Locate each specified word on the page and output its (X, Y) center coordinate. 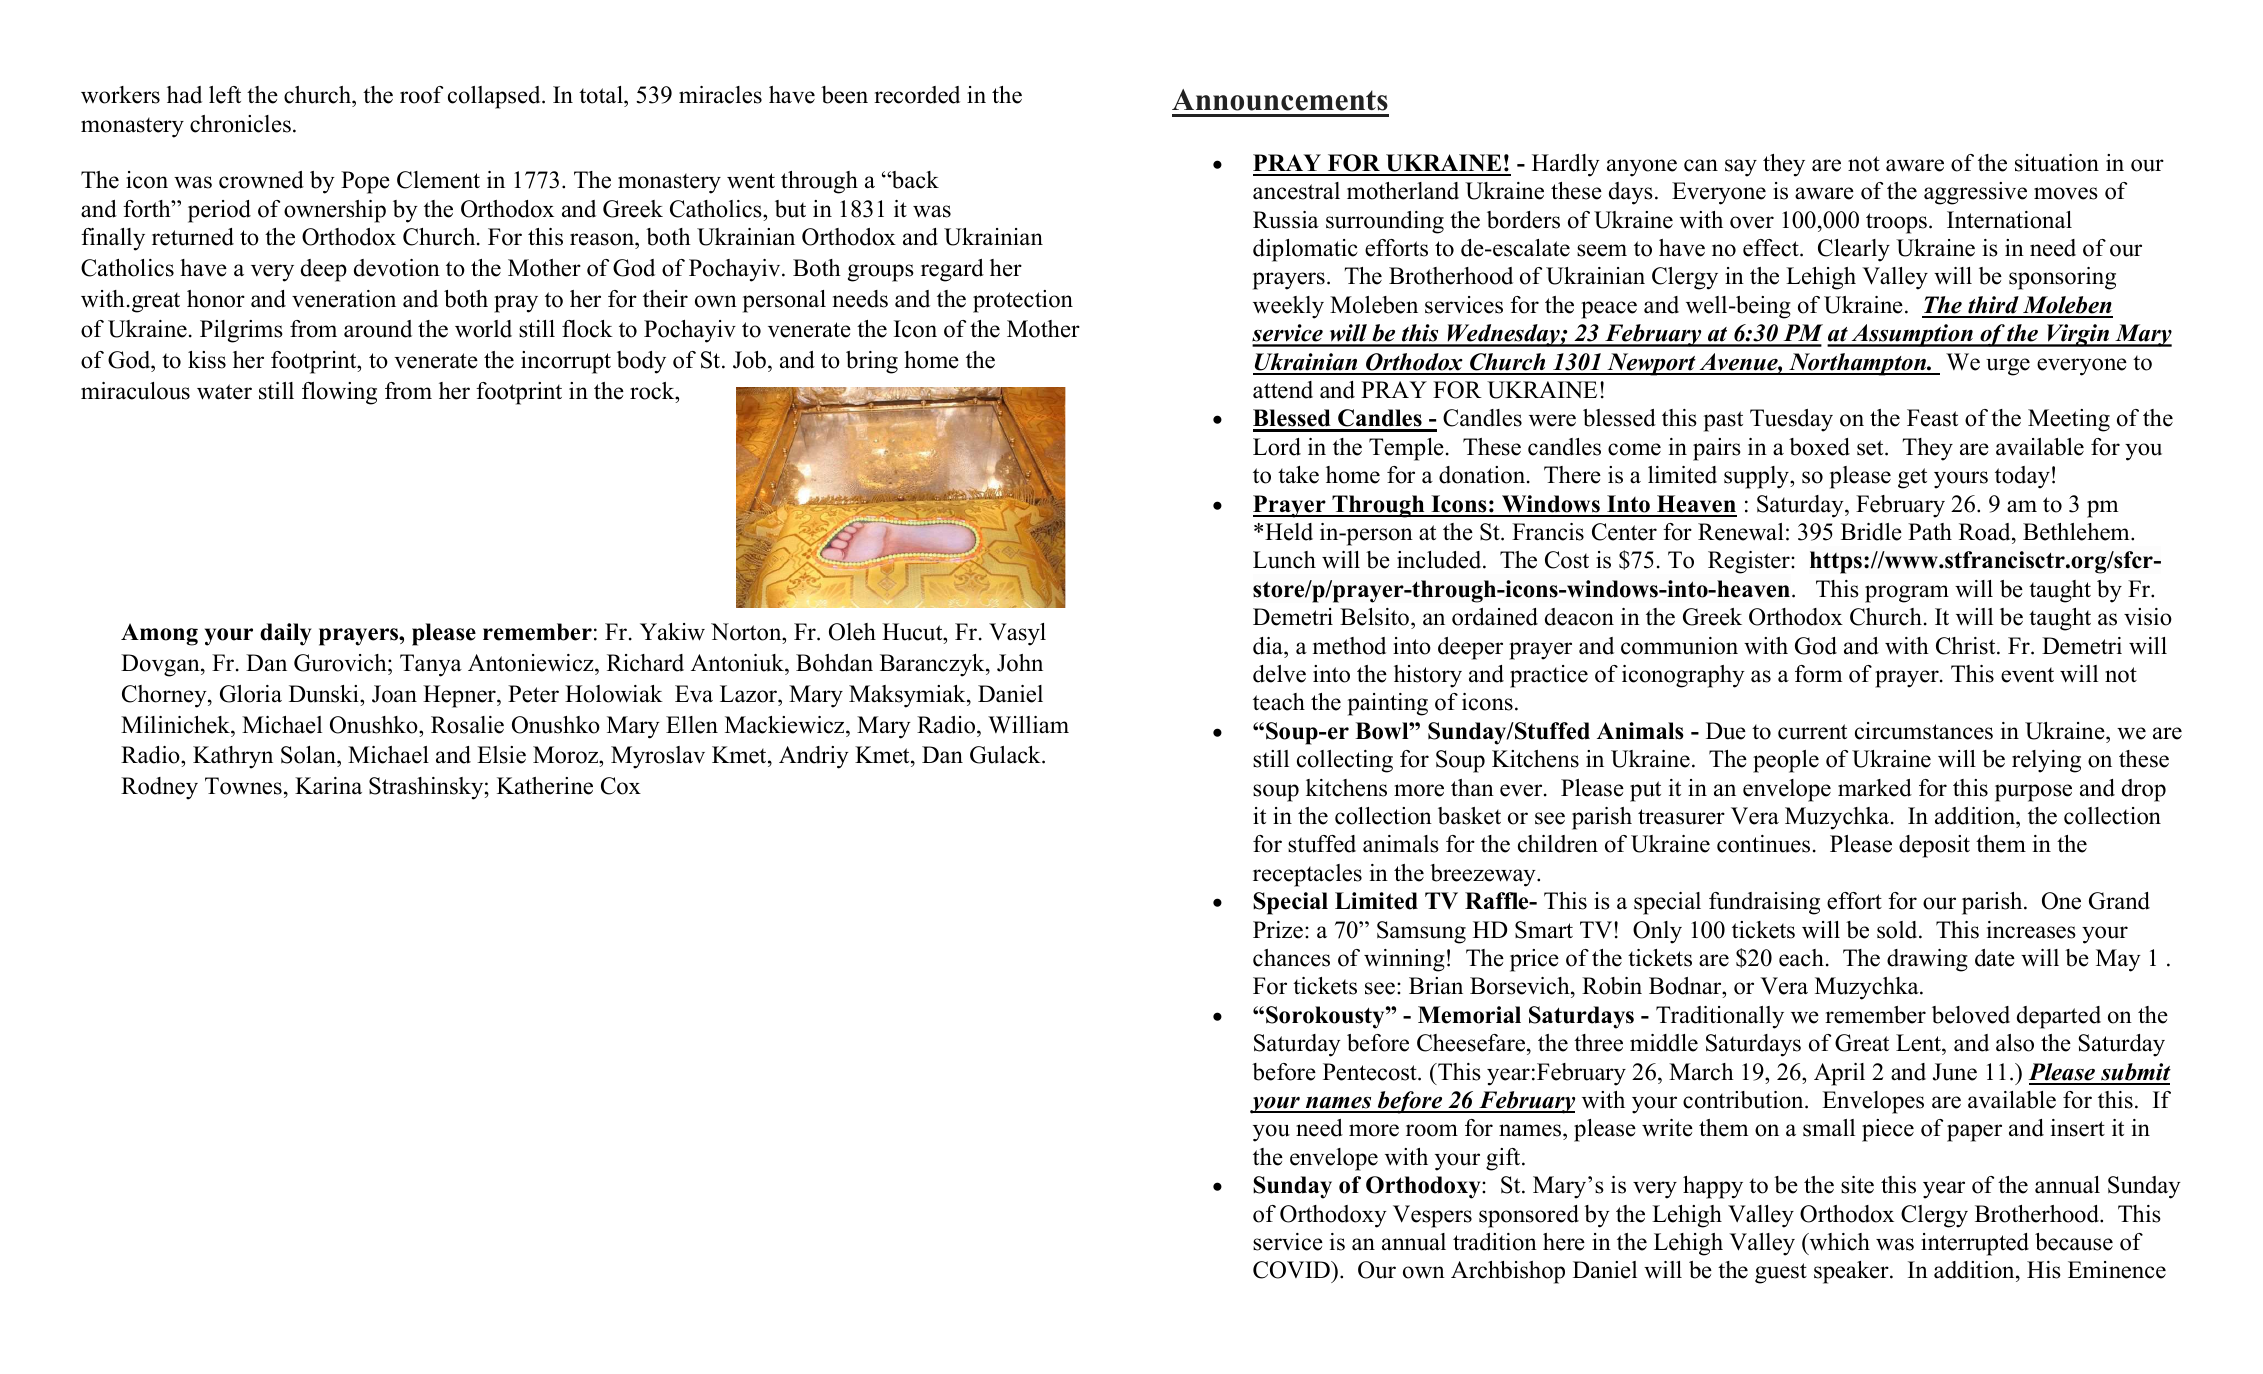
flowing (339, 393)
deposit (1934, 846)
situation (2057, 163)
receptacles (1307, 875)
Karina (328, 785)
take (1298, 475)
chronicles (240, 124)
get (1912, 478)
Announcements (1280, 100)
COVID (1292, 1270)
